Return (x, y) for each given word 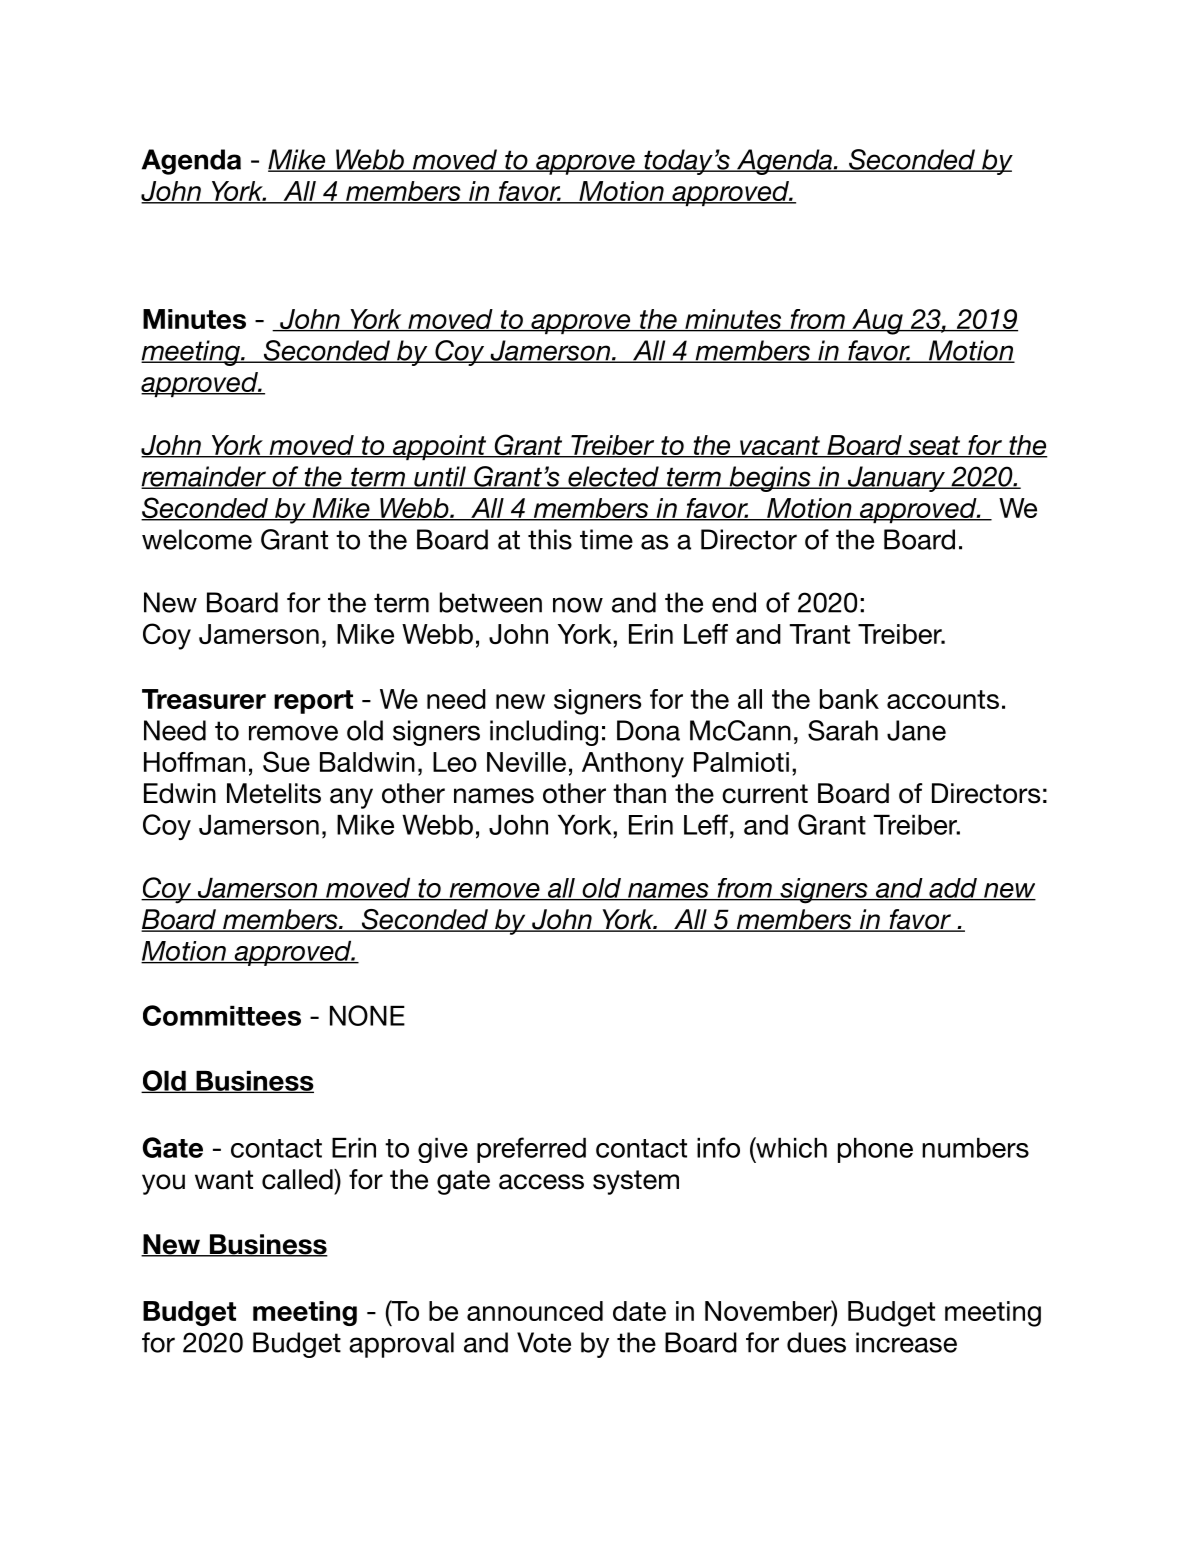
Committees (222, 1015)
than (639, 793)
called (298, 1179)
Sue (286, 761)
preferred (531, 1150)
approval (401, 1345)
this (550, 539)
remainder (204, 477)
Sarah (843, 730)
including (544, 733)
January (896, 479)
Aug (877, 322)
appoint (439, 447)
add (953, 889)
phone (875, 1150)
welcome (197, 539)
